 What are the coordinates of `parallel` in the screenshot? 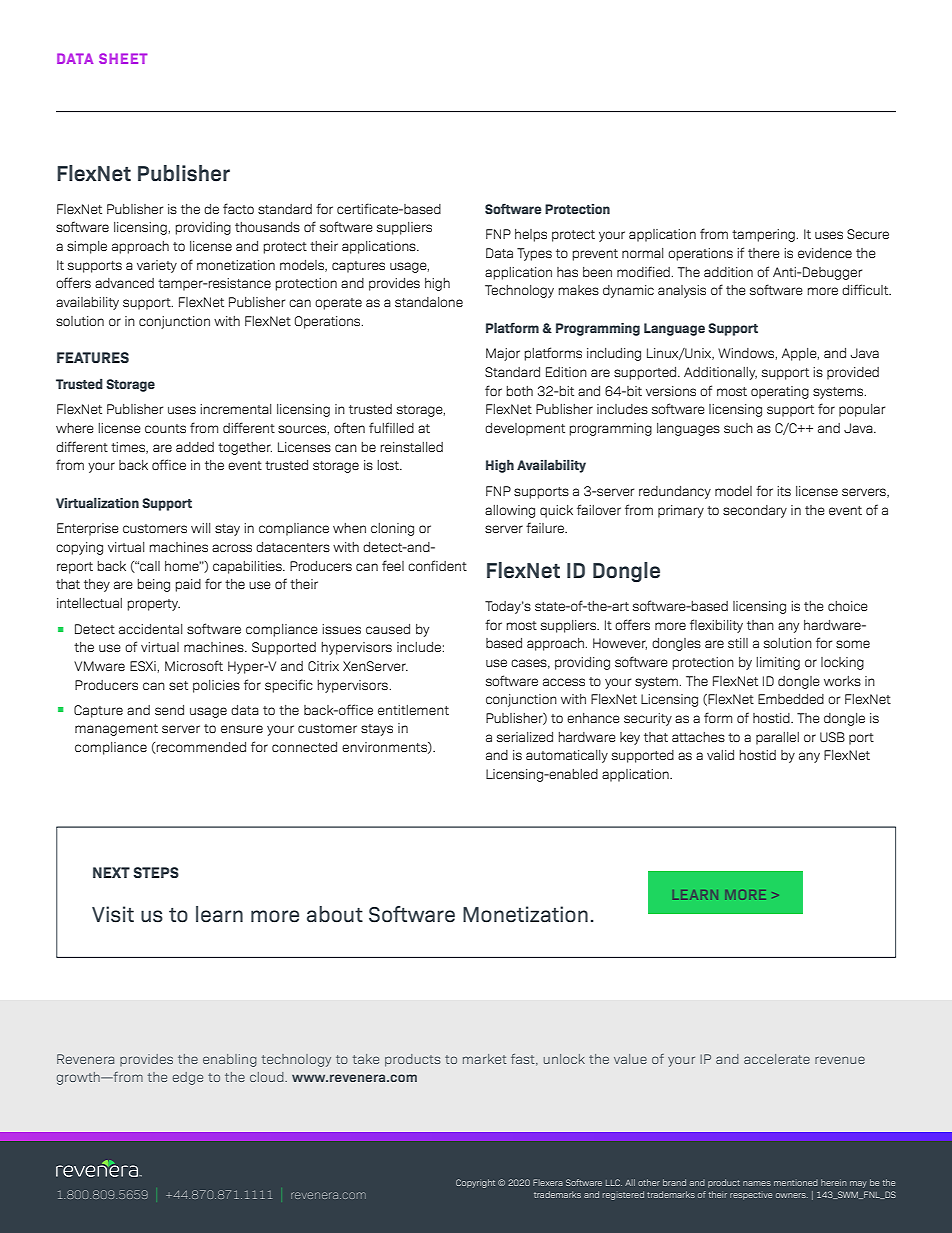 It's located at (777, 738).
